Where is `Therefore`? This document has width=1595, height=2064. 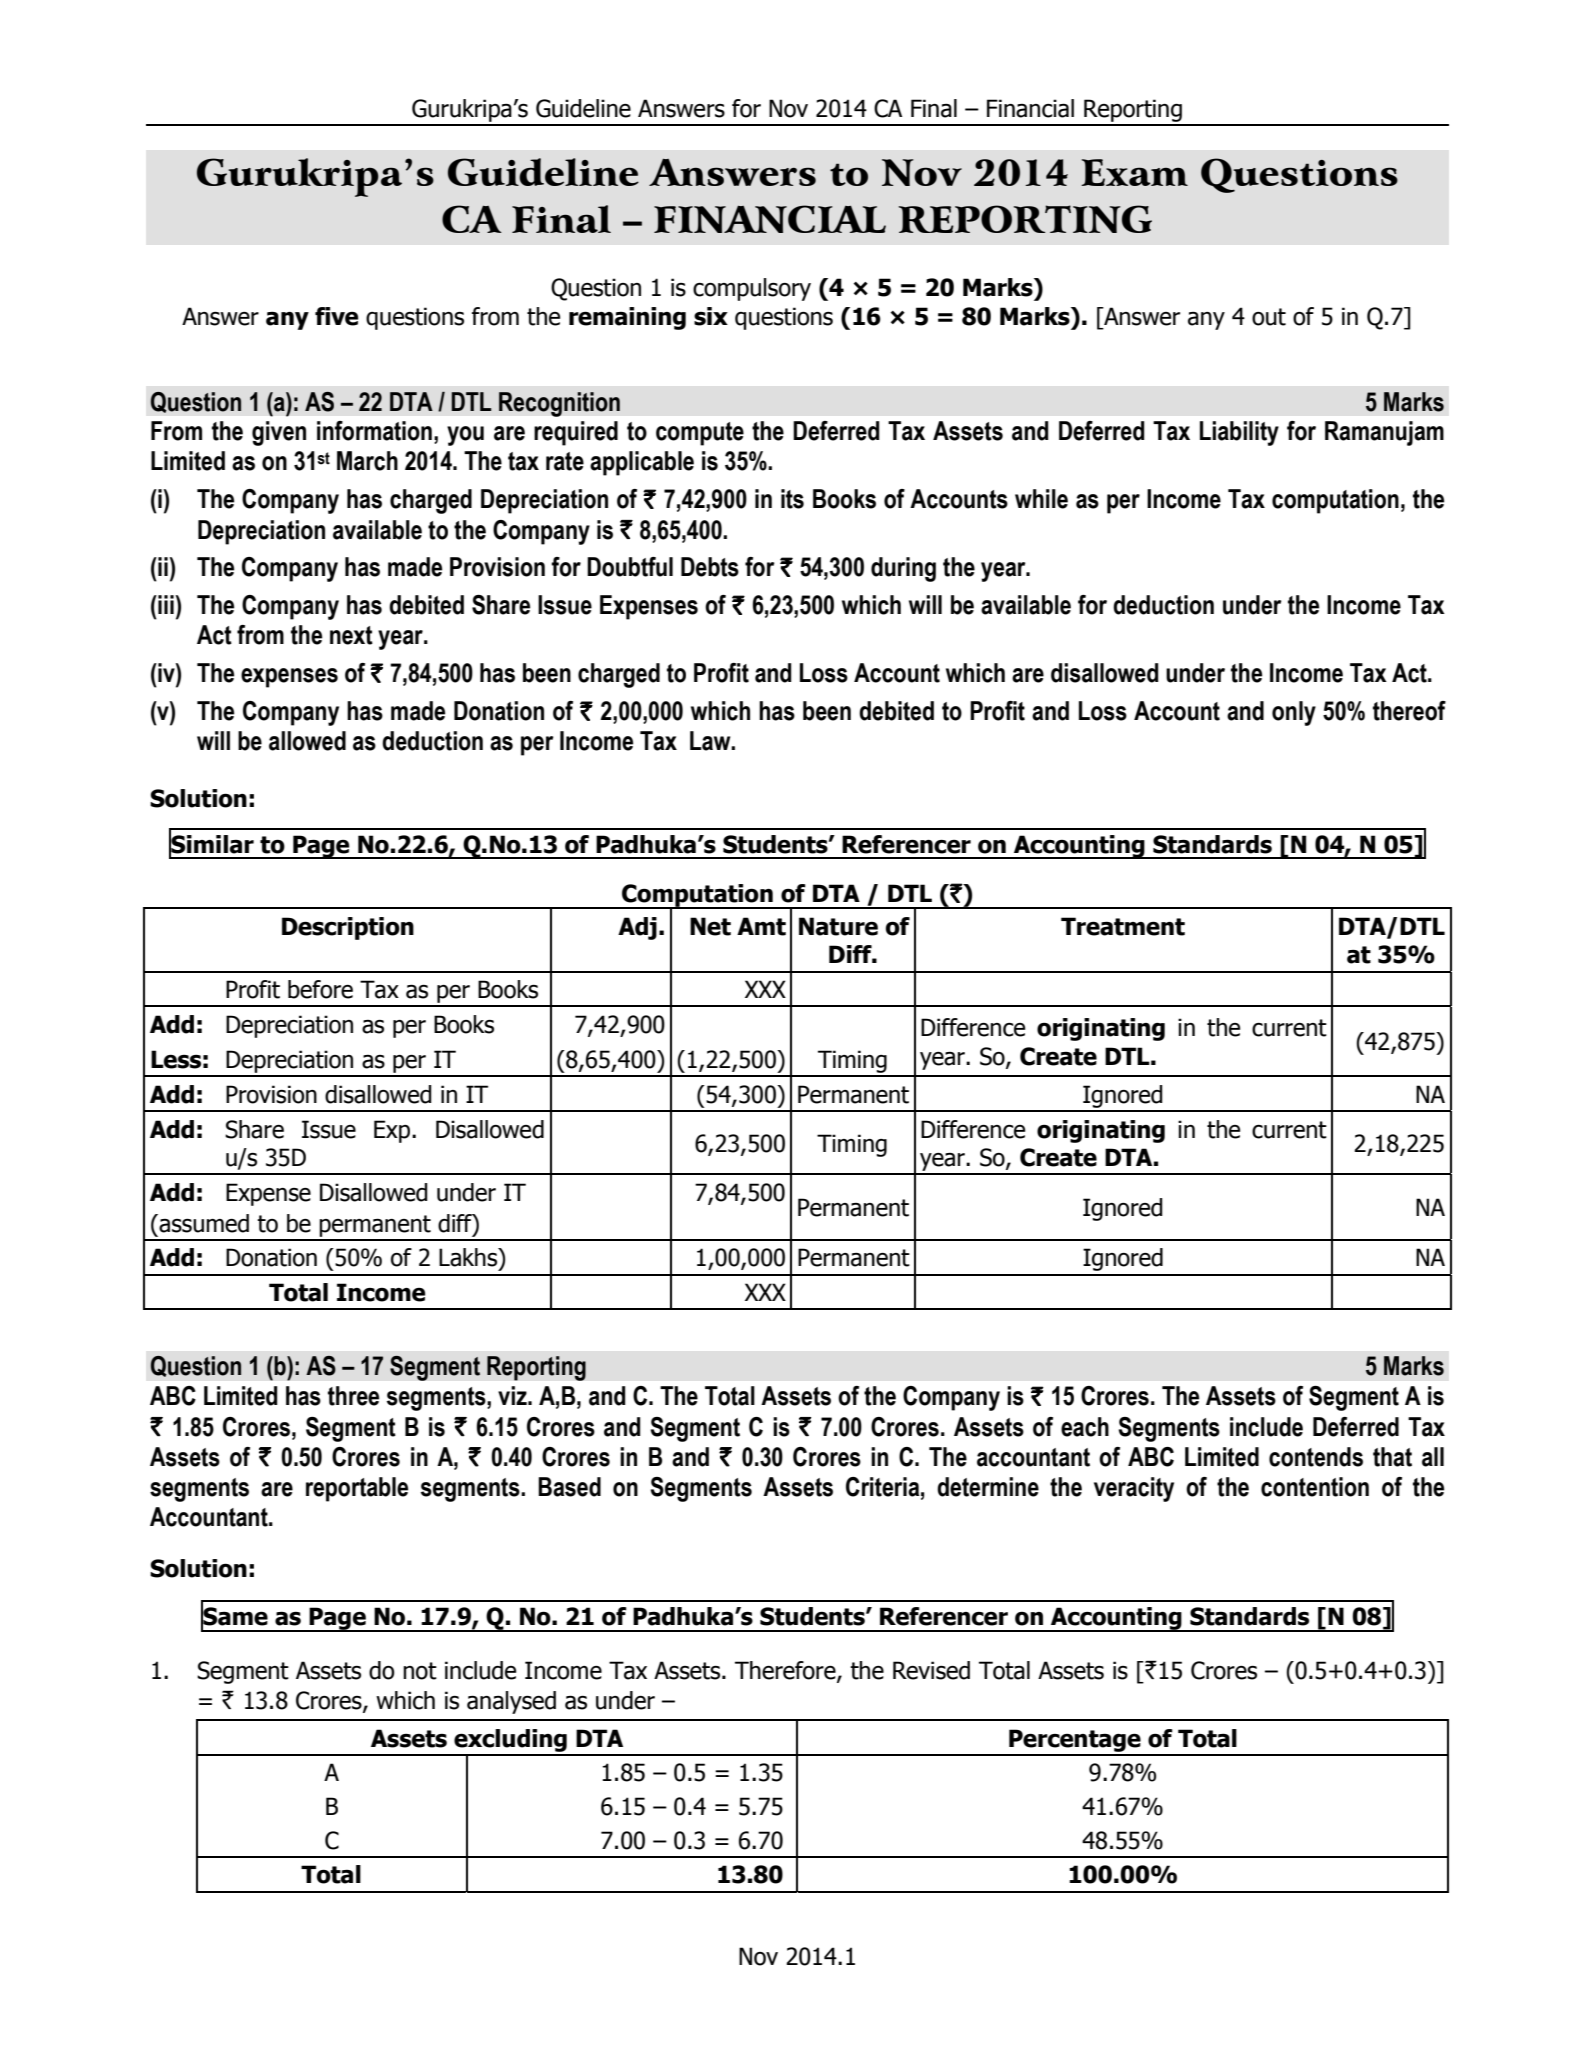 Therefore is located at coordinates (786, 1671).
